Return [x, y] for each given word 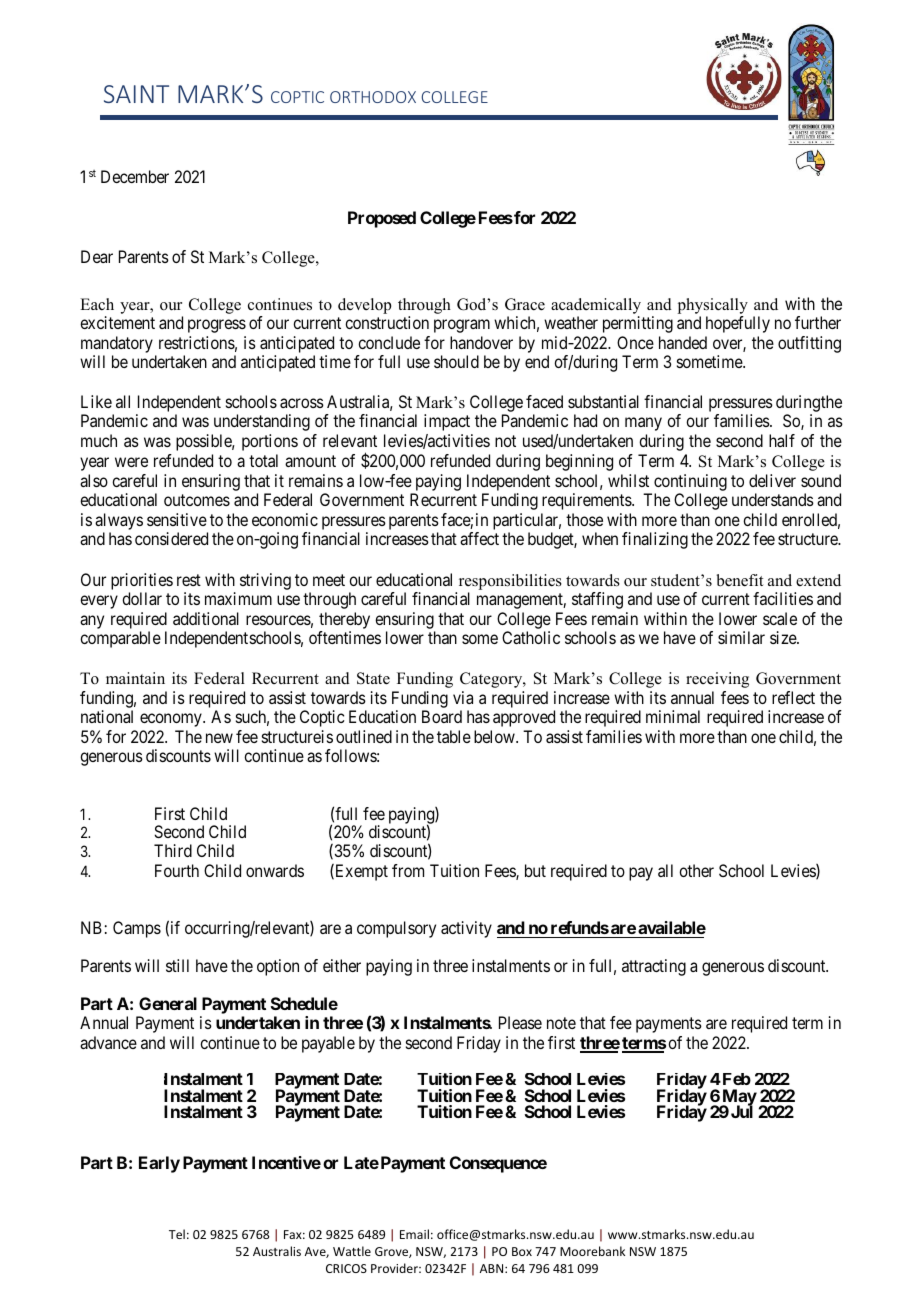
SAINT [136, 94]
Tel [177, 1234]
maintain [135, 678]
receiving [717, 680]
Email [414, 1234]
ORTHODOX [373, 97]
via [463, 697]
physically [713, 306]
